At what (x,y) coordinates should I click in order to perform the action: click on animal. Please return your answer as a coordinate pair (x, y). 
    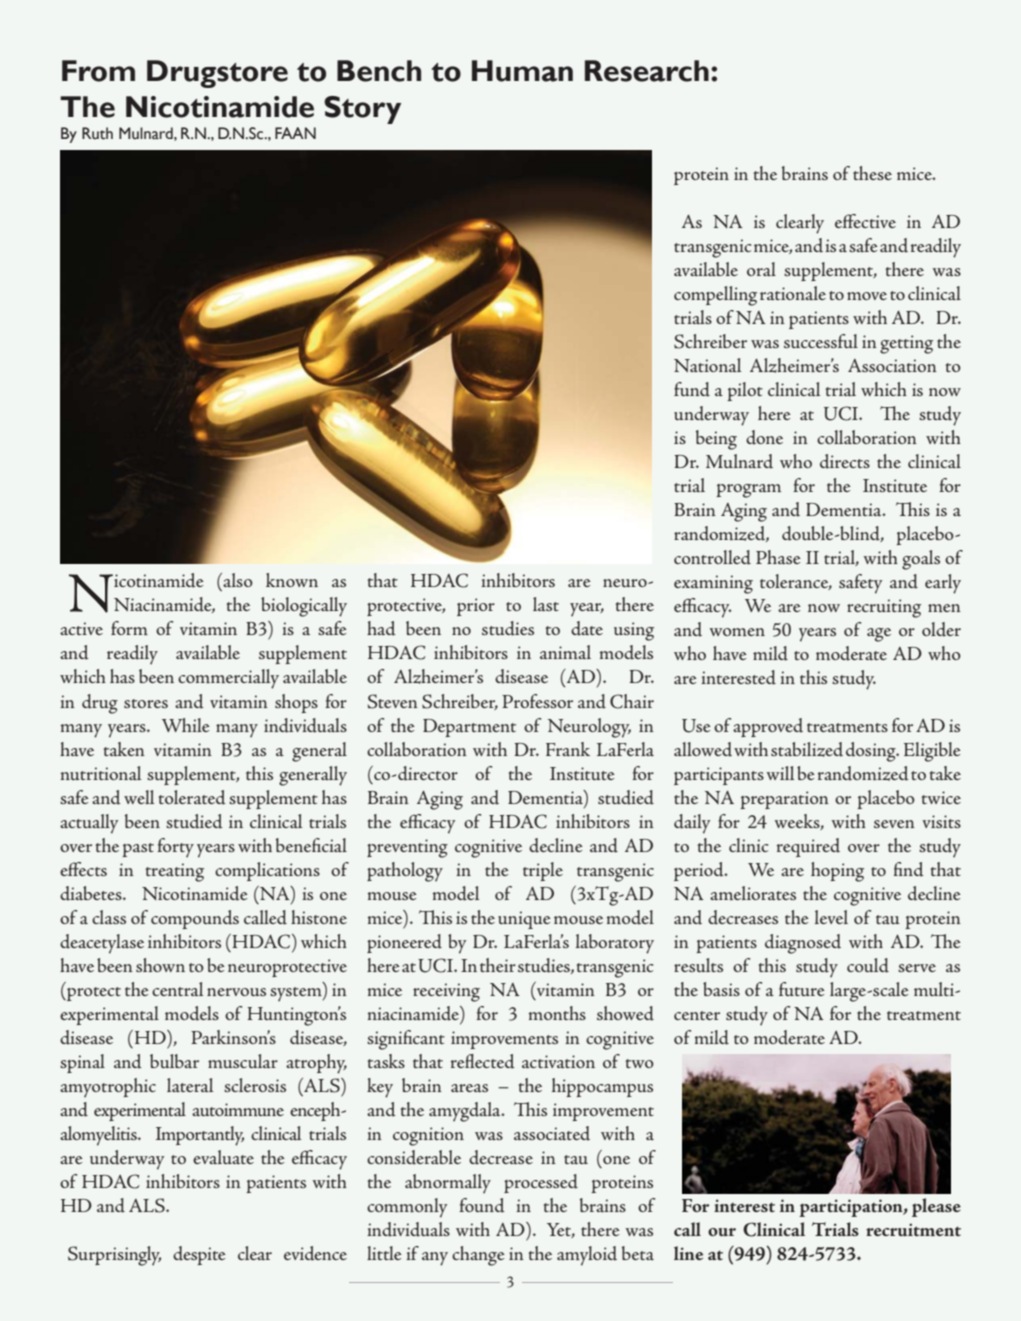
    Looking at the image, I should click on (565, 652).
